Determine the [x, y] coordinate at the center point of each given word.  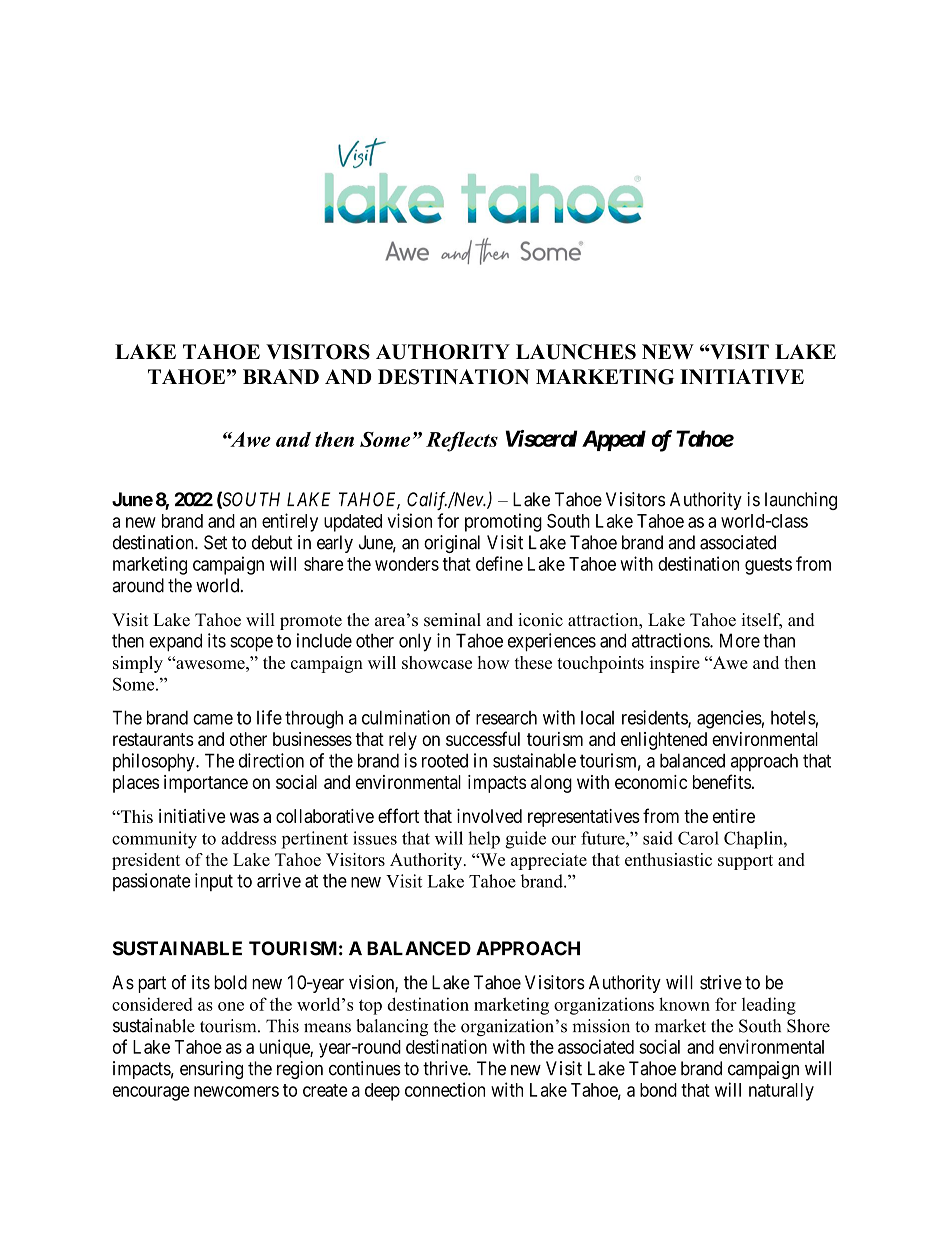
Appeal [614, 440]
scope [251, 644]
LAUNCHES [576, 352]
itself [761, 621]
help [484, 840]
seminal [452, 620]
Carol [698, 838]
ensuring [211, 1070]
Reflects [462, 442]
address [248, 838]
